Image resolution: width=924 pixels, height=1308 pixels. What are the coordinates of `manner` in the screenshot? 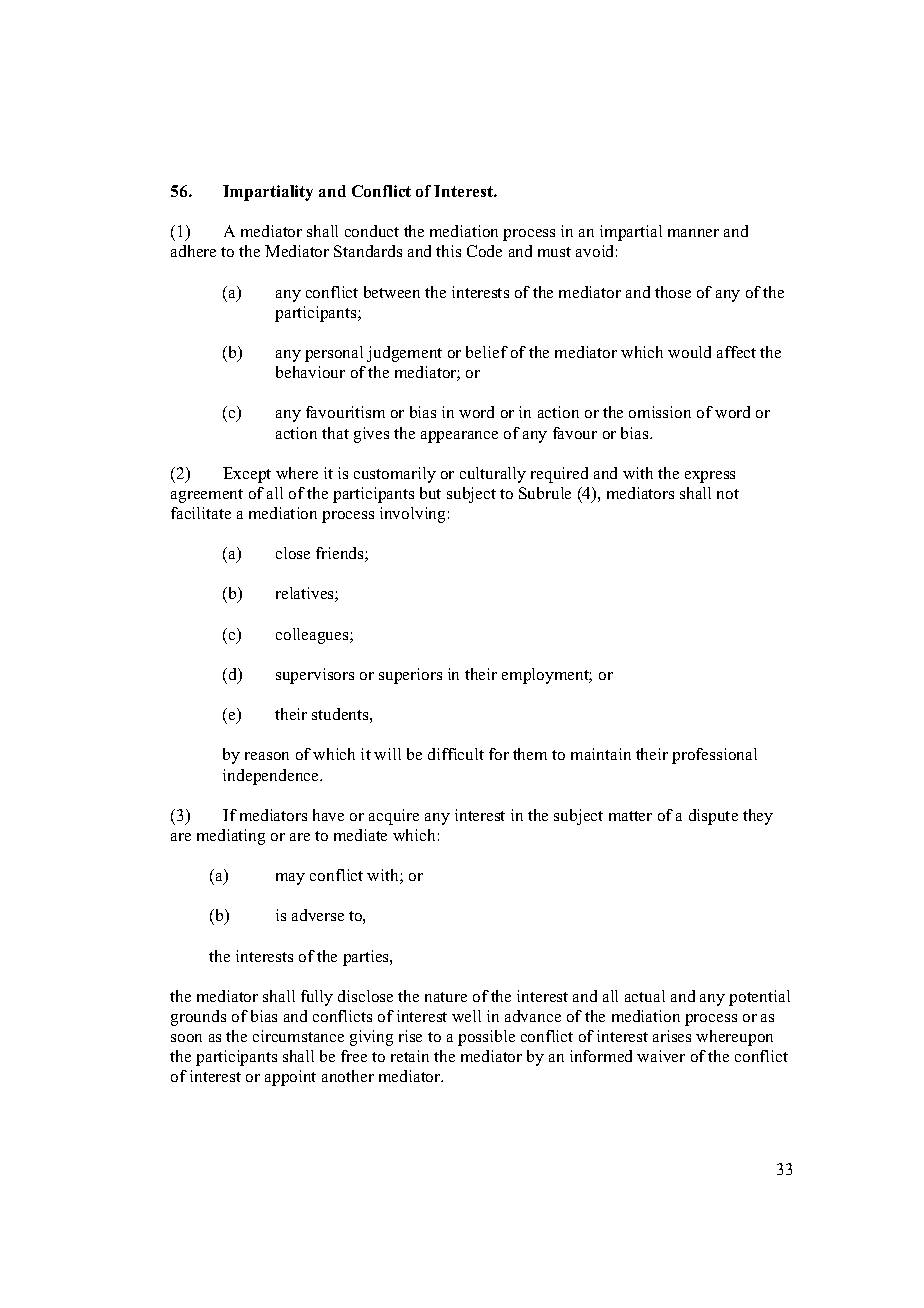 It's located at (693, 233).
